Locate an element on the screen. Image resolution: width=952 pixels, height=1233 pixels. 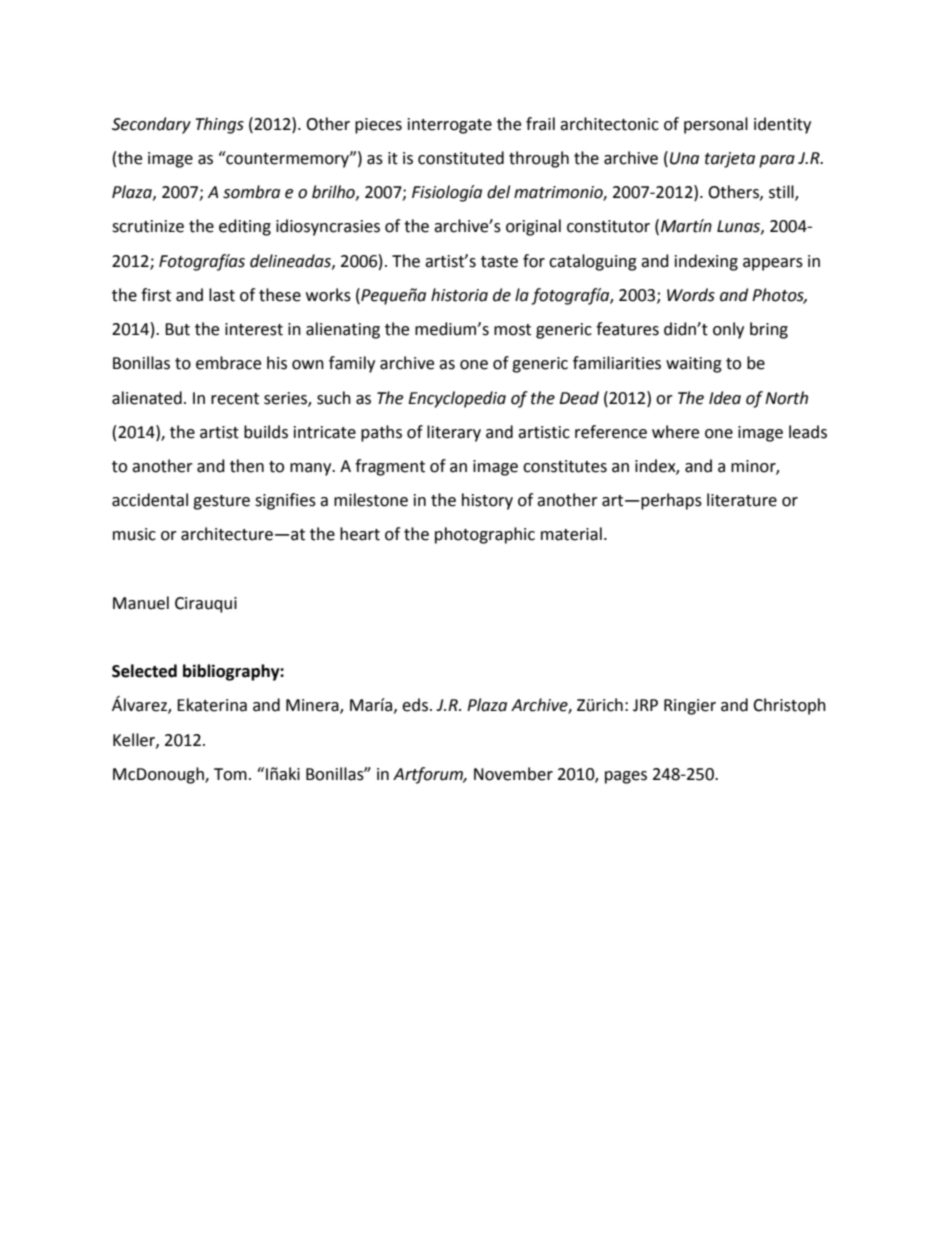
personal is located at coordinates (716, 125).
